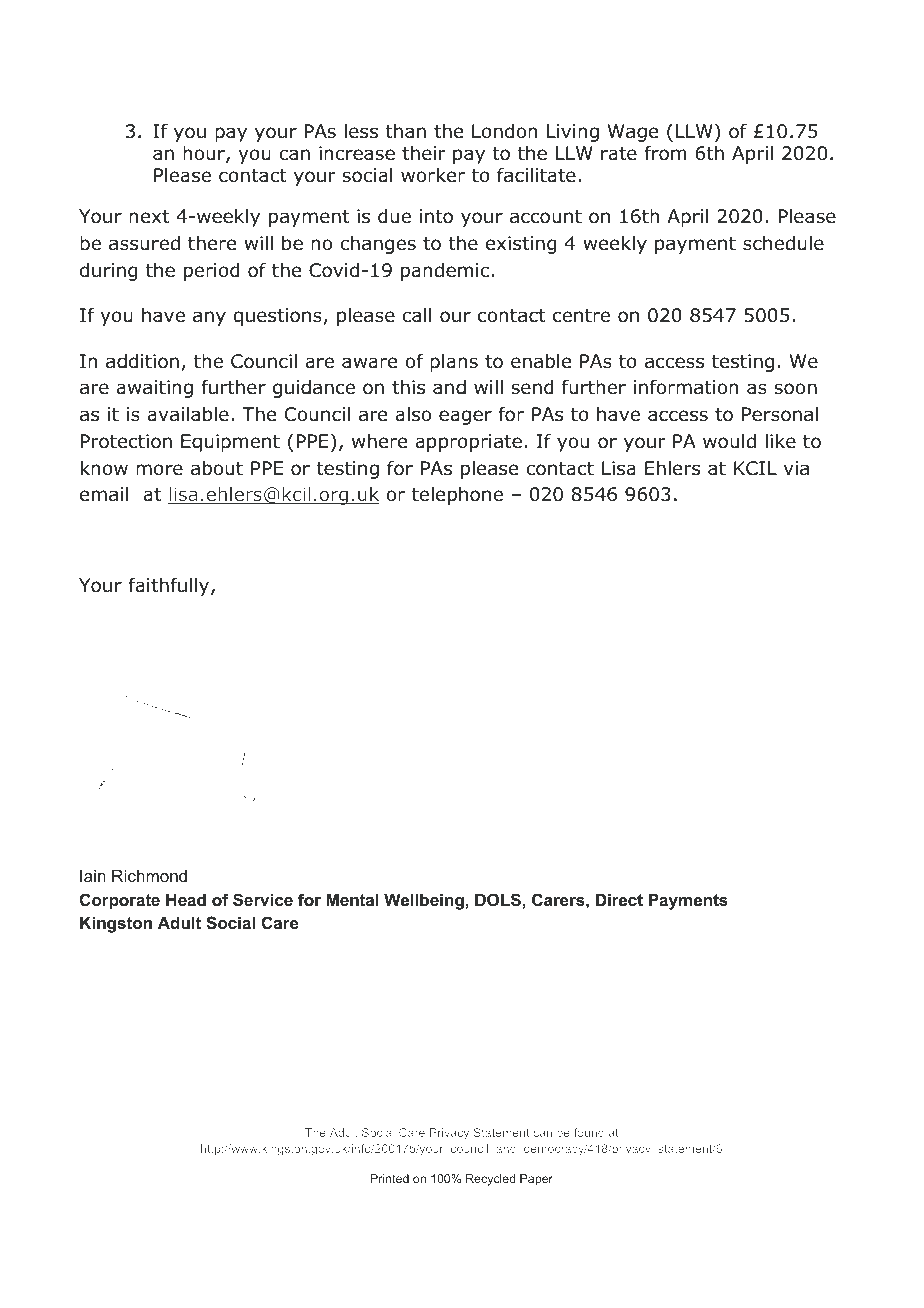 The height and width of the screenshot is (1308, 924). Describe the element at coordinates (390, 1178) in the screenshot. I see `Printed` at that location.
